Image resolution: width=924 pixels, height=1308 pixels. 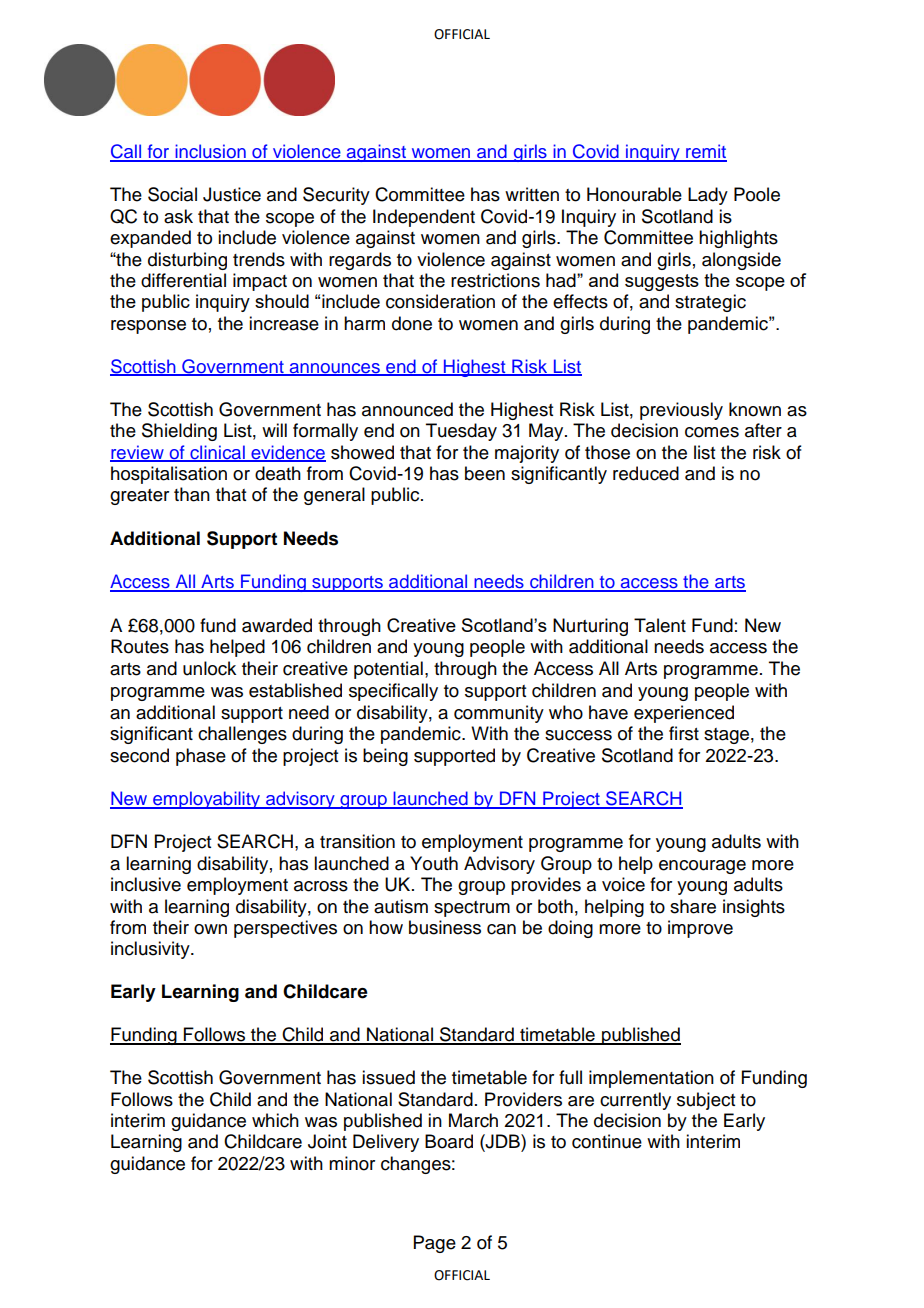 I want to click on continue, so click(x=607, y=1141).
